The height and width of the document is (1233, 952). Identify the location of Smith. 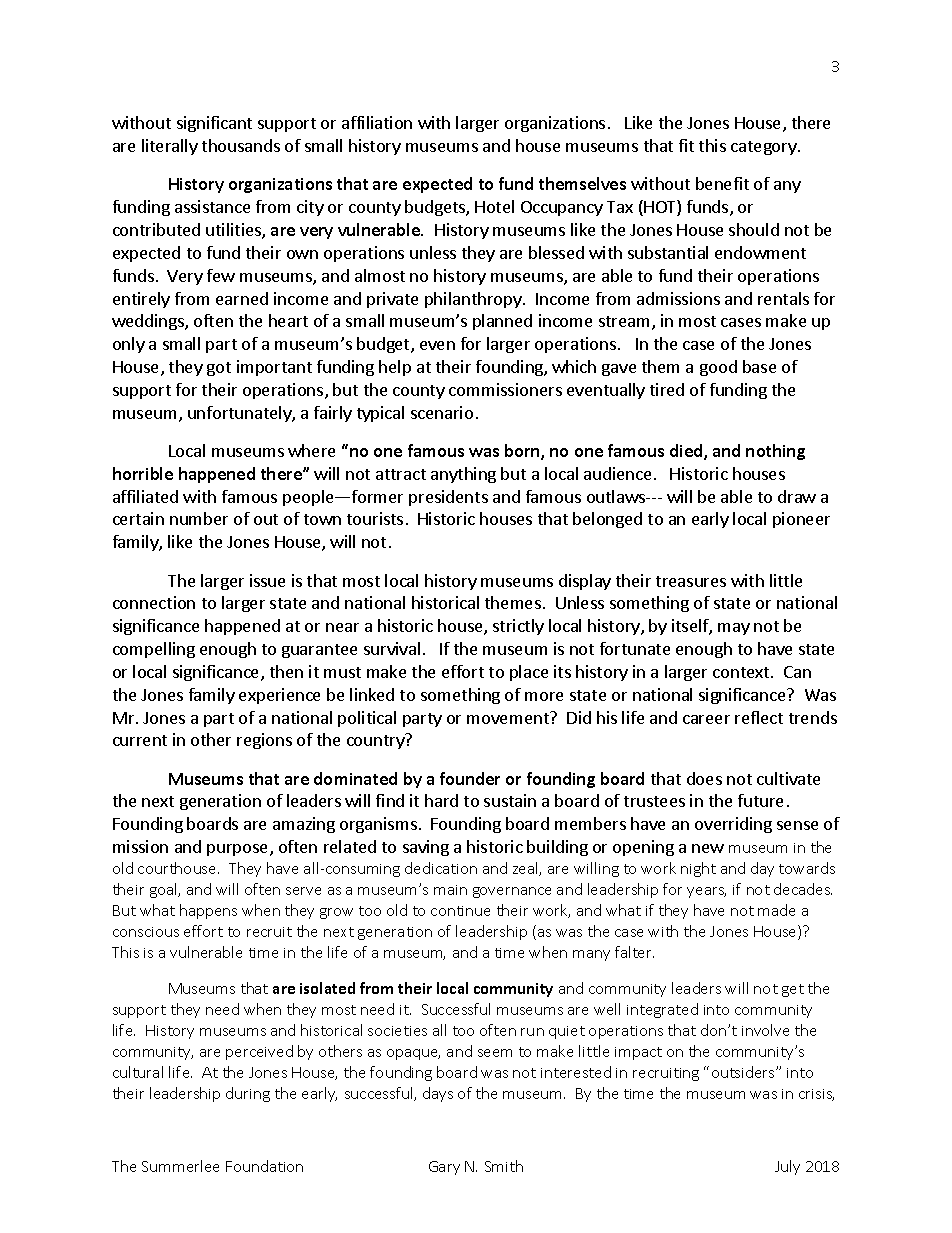
(504, 1166).
